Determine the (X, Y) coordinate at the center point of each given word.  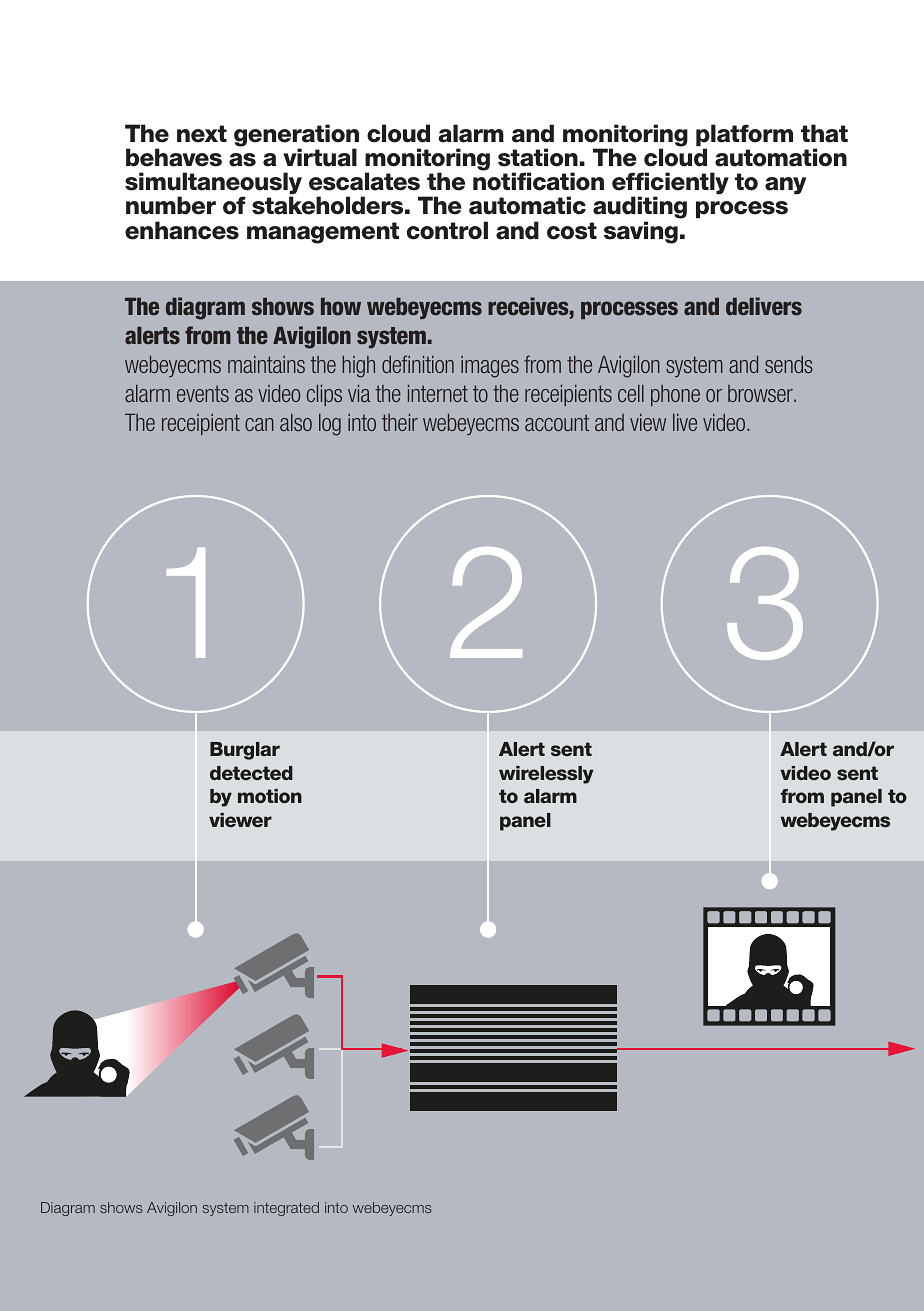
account (557, 422)
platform (744, 136)
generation (296, 136)
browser (761, 393)
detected (251, 773)
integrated (286, 1209)
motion (270, 796)
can (259, 424)
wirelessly (546, 775)
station (538, 157)
